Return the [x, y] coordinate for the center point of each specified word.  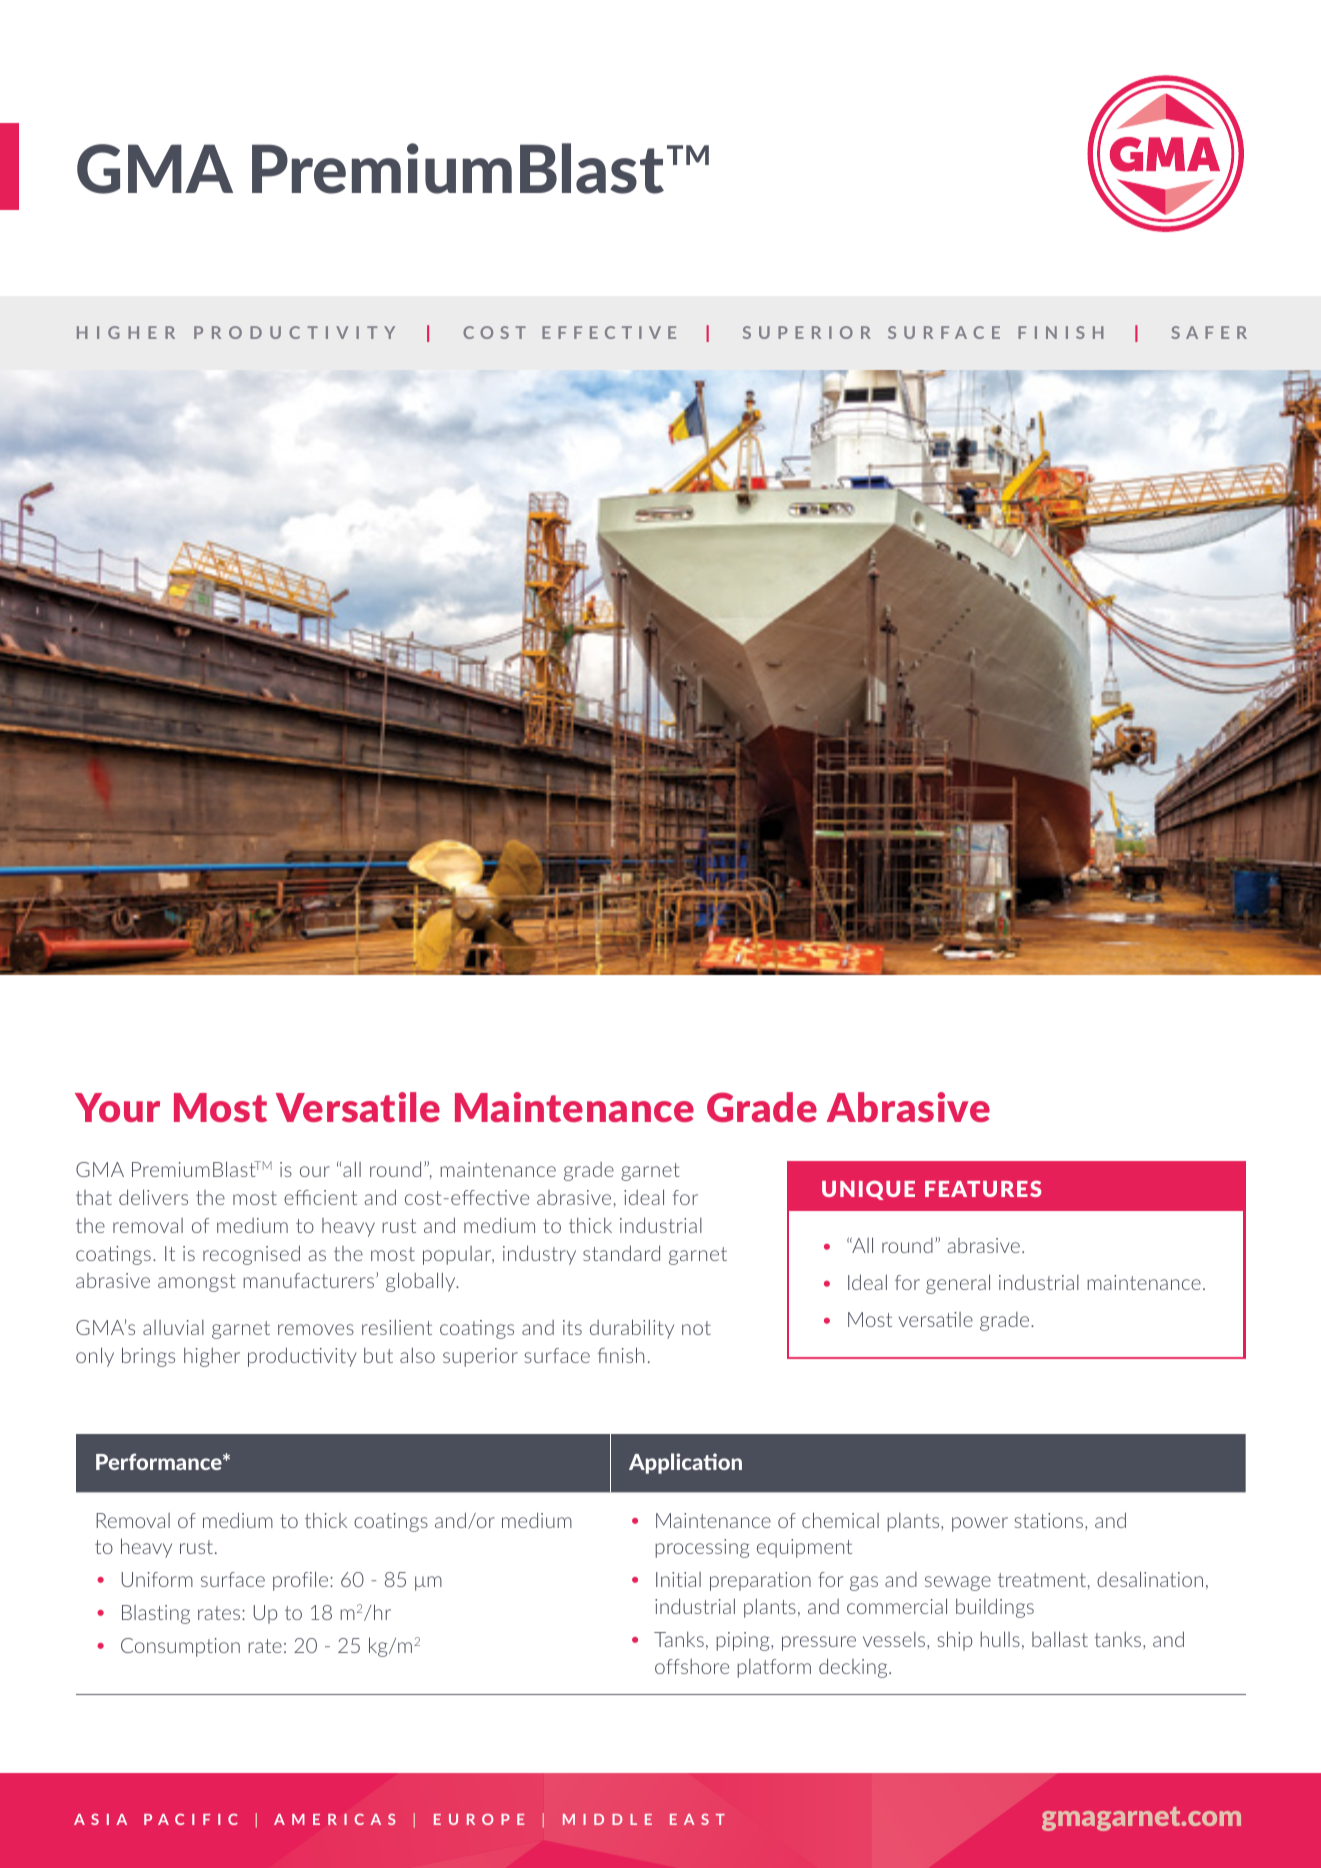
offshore [692, 1666]
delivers [153, 1197]
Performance [160, 1461]
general [958, 1284]
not [696, 1328]
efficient [320, 1197]
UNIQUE [868, 1190]
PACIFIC [191, 1819]
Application [685, 1463]
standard [621, 1253]
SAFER [1209, 332]
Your [117, 1107]
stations [1049, 1520]
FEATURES [983, 1189]
